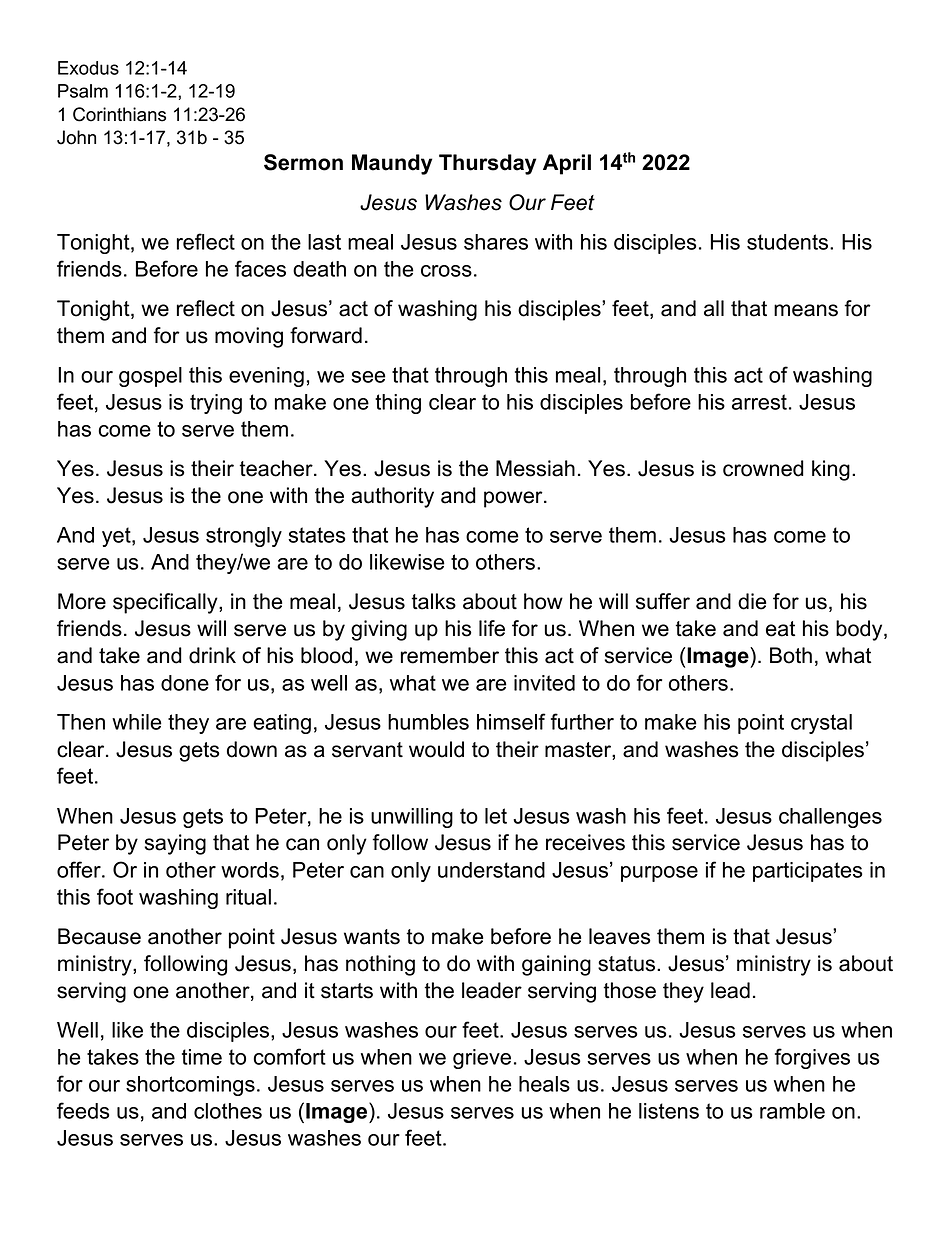  What do you see at coordinates (166, 603) in the page?
I see `specifically` at bounding box center [166, 603].
